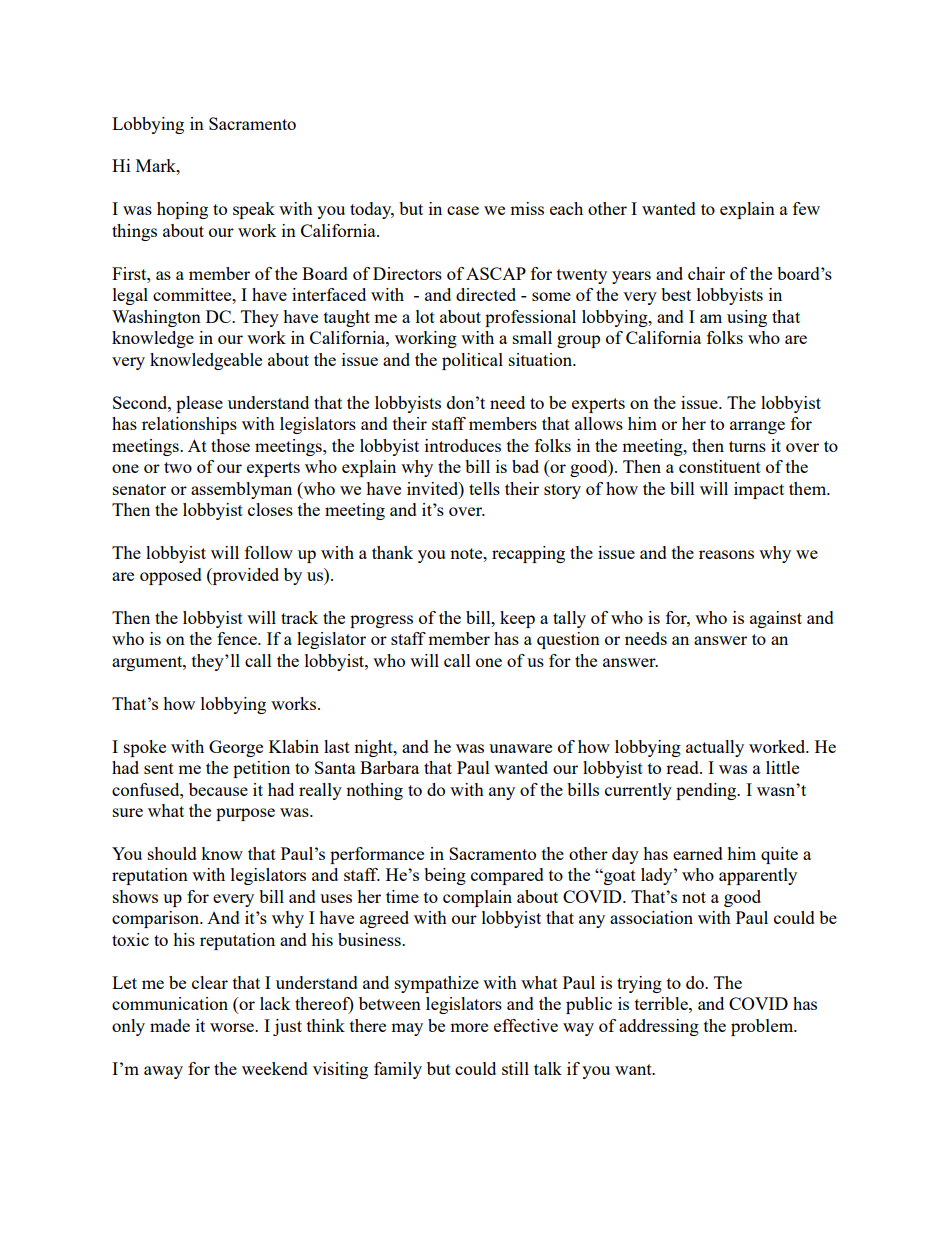 The image size is (952, 1233). Describe the element at coordinates (463, 210) in the document. I see `case` at that location.
